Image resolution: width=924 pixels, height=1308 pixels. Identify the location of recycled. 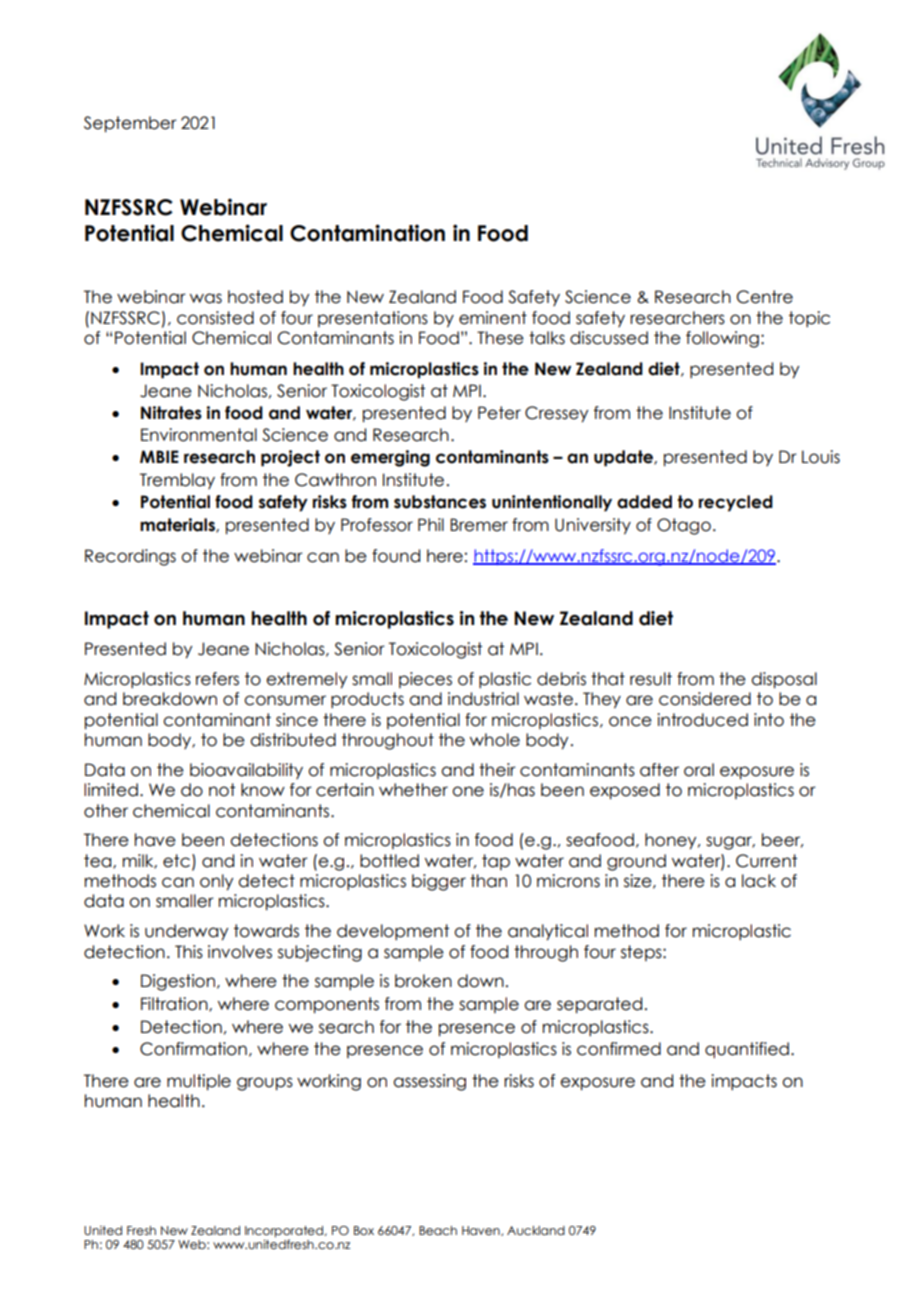
(736, 503).
